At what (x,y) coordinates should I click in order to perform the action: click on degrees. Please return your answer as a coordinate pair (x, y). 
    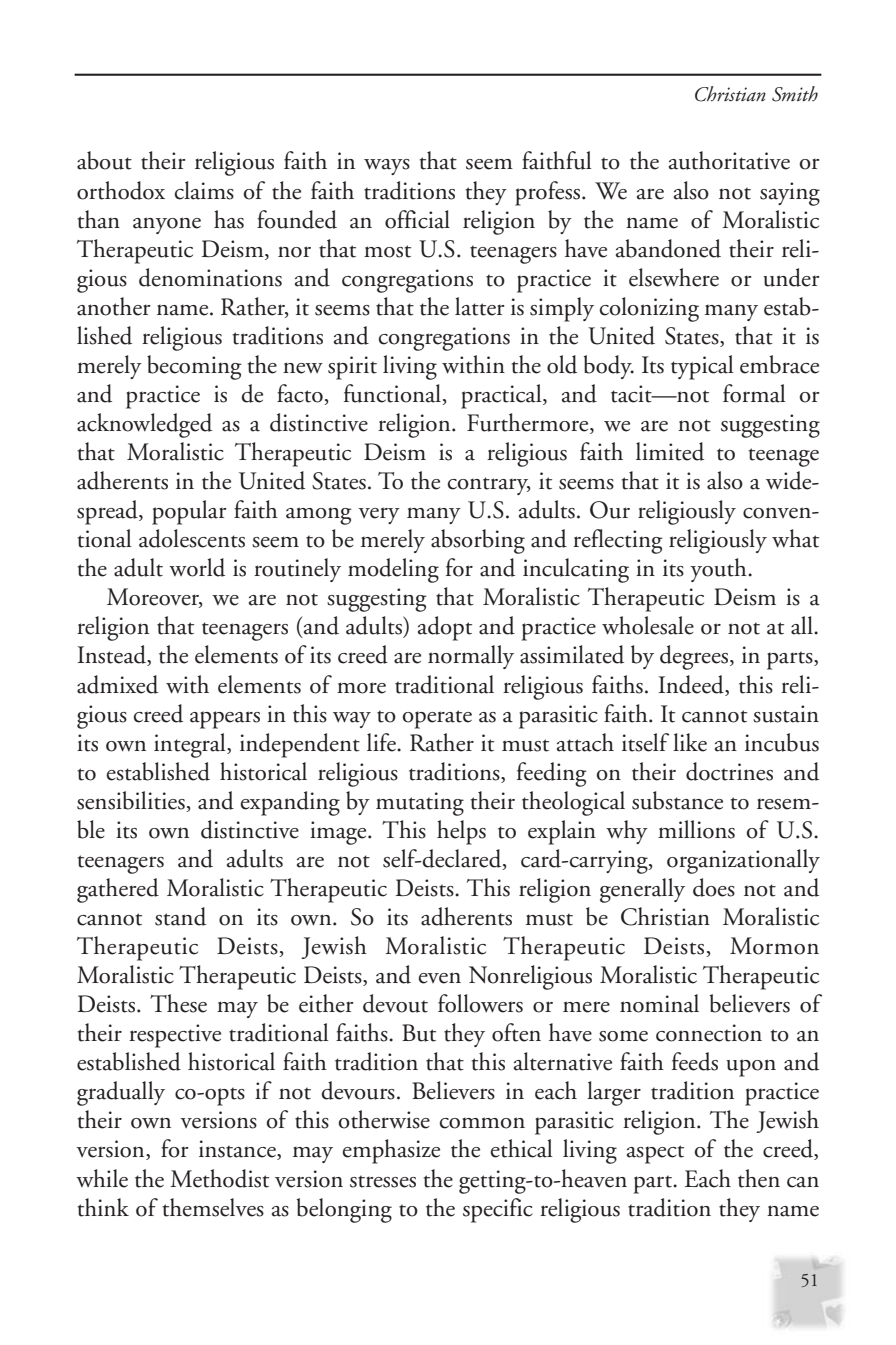
    Looking at the image, I should click on (695, 657).
